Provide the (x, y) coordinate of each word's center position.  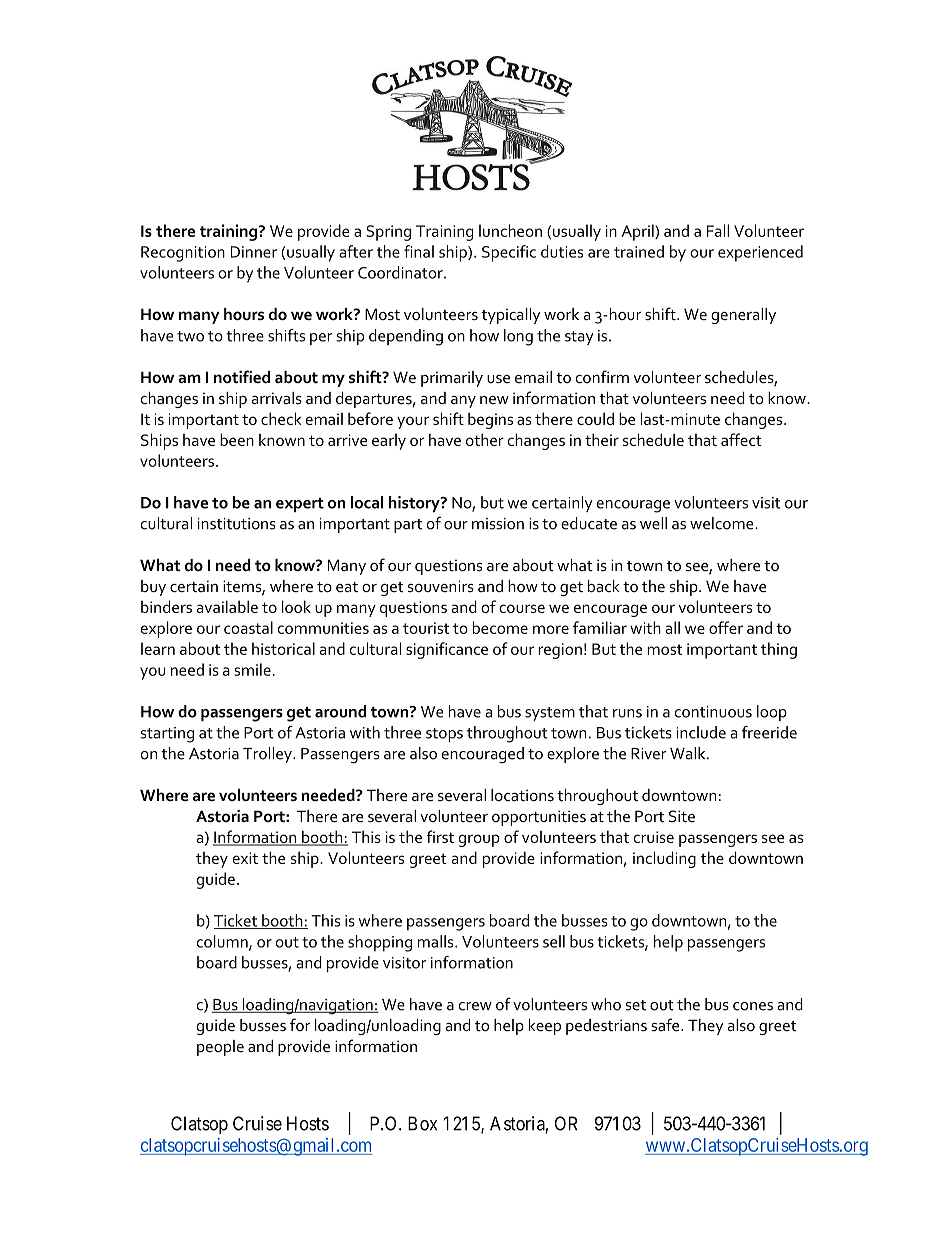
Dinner (253, 252)
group (479, 840)
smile (252, 669)
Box (422, 1123)
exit (245, 858)
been (237, 439)
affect (741, 439)
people (220, 1048)
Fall (718, 230)
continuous (713, 712)
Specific (509, 253)
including (664, 859)
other (485, 439)
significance (447, 650)
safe (666, 1025)
